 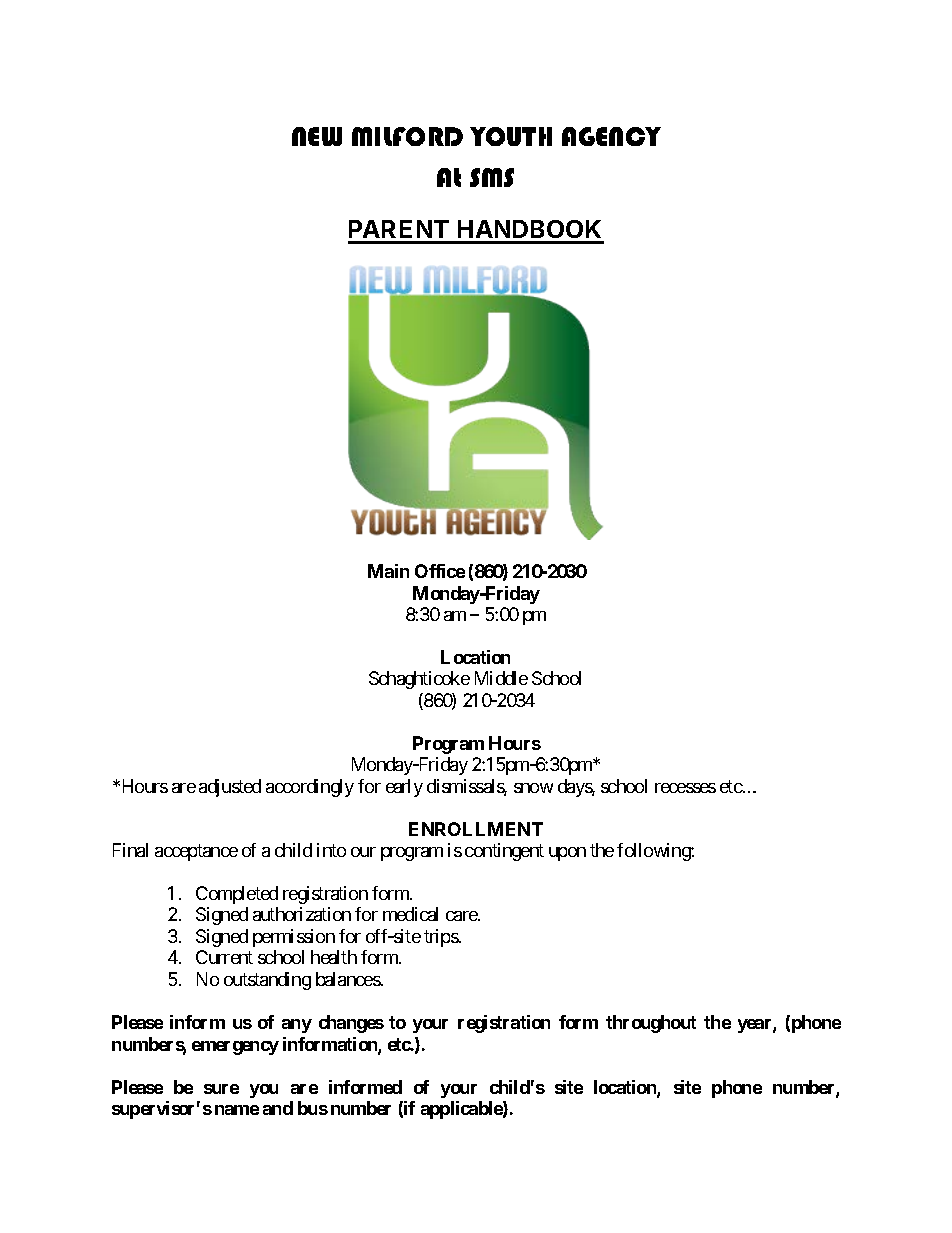 I want to click on throughout, so click(x=651, y=1024).
